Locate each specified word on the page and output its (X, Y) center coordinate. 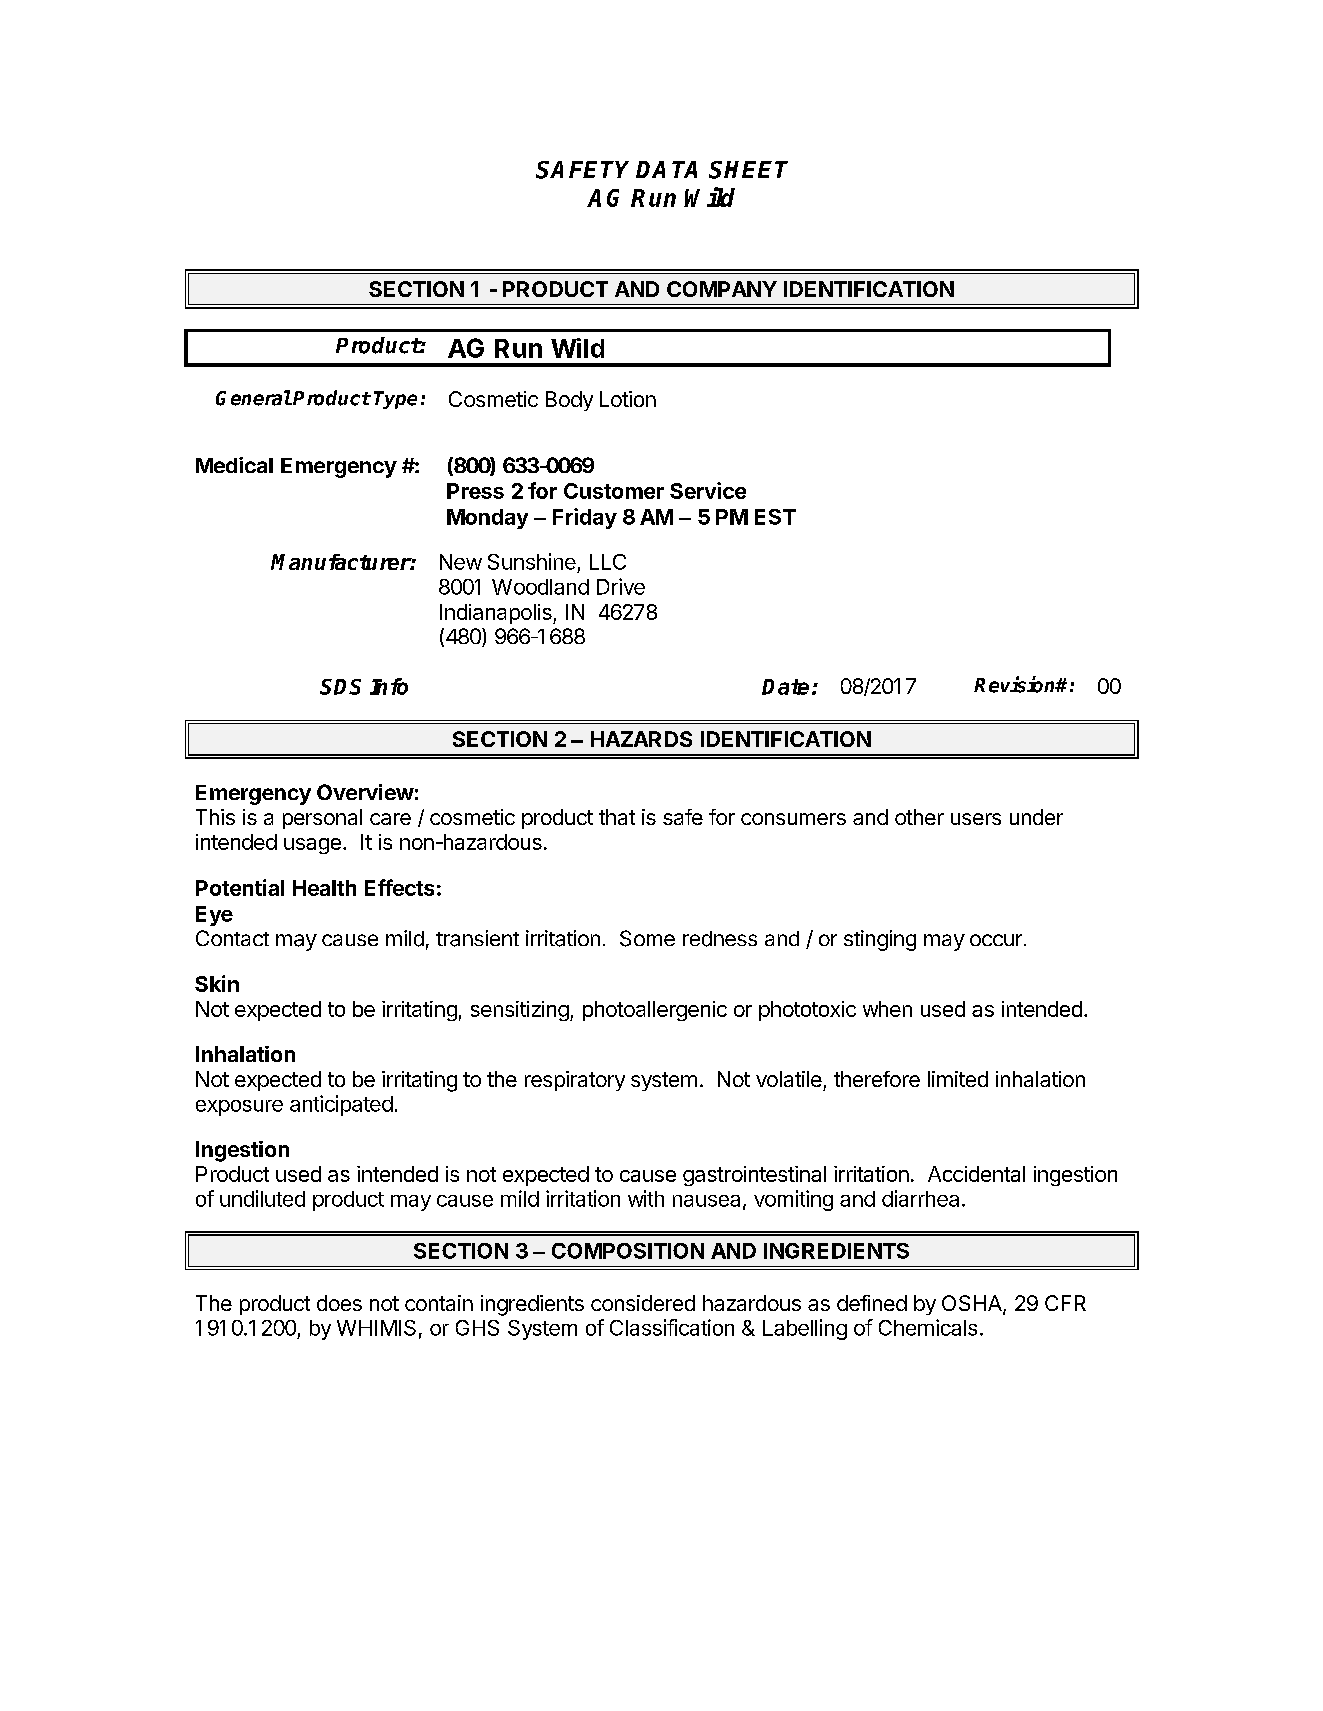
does (339, 1303)
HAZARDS (641, 739)
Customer (614, 491)
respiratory (575, 1081)
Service (708, 490)
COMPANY (722, 289)
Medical (234, 465)
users (976, 819)
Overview (365, 792)
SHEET (748, 170)
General (253, 398)
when (887, 1009)
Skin (217, 983)
